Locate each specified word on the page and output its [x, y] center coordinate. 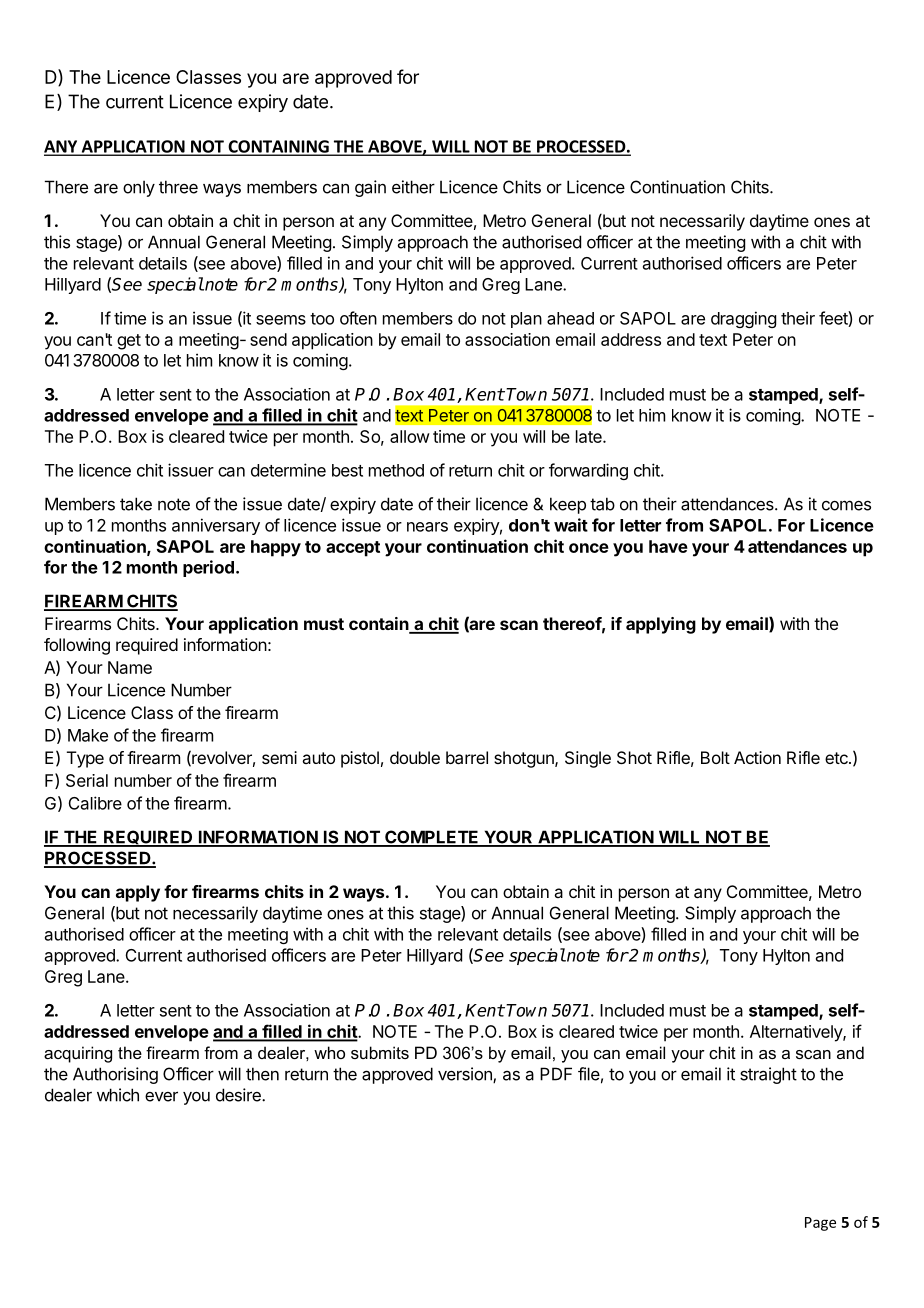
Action [757, 757]
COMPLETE [432, 838]
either [413, 187]
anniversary [216, 526]
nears [427, 527]
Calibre [95, 803]
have [668, 546]
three [178, 187]
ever [161, 1096]
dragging [743, 319]
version [466, 1075]
